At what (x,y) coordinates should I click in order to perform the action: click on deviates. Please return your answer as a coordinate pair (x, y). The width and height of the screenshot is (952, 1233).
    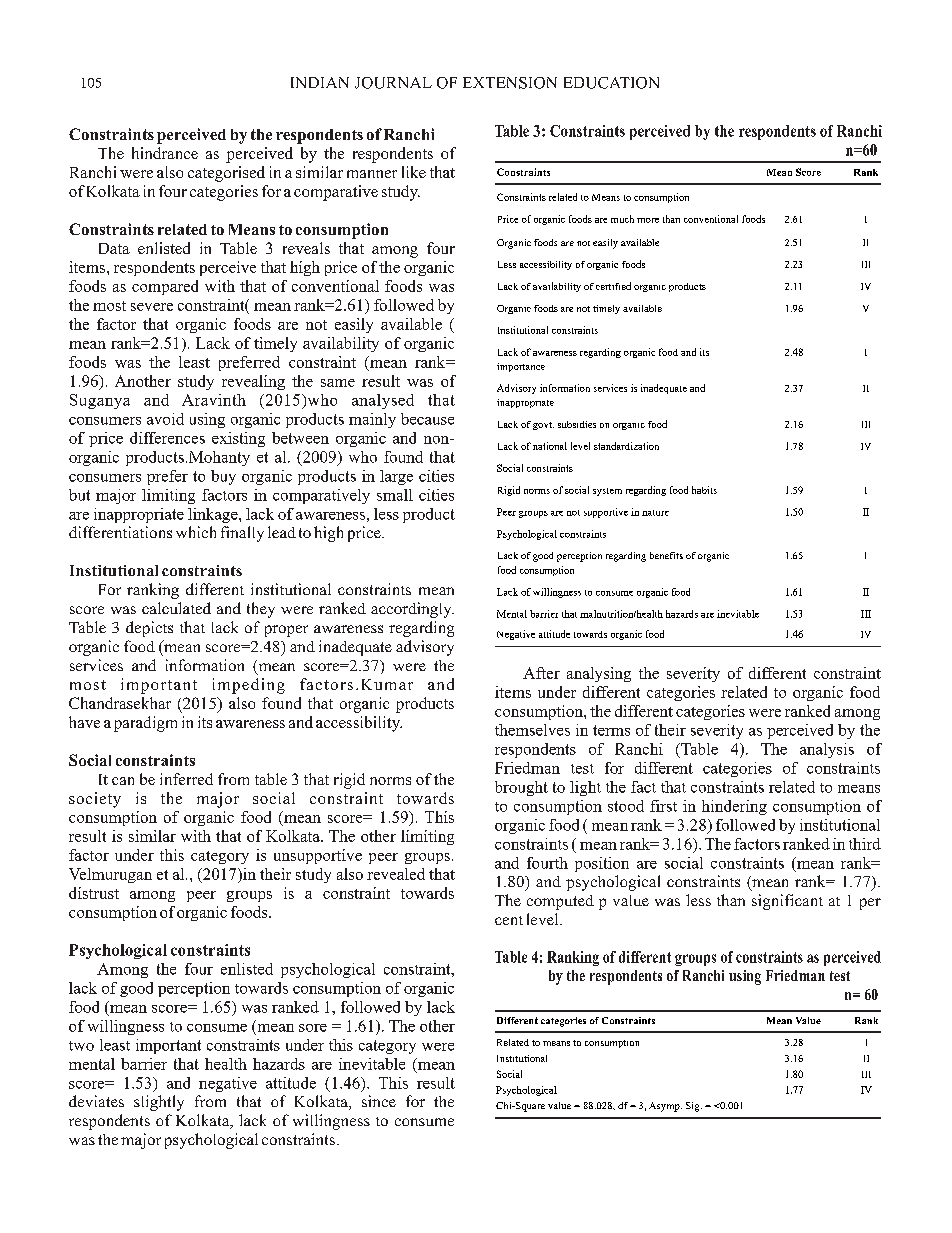
    Looking at the image, I should click on (96, 1101).
